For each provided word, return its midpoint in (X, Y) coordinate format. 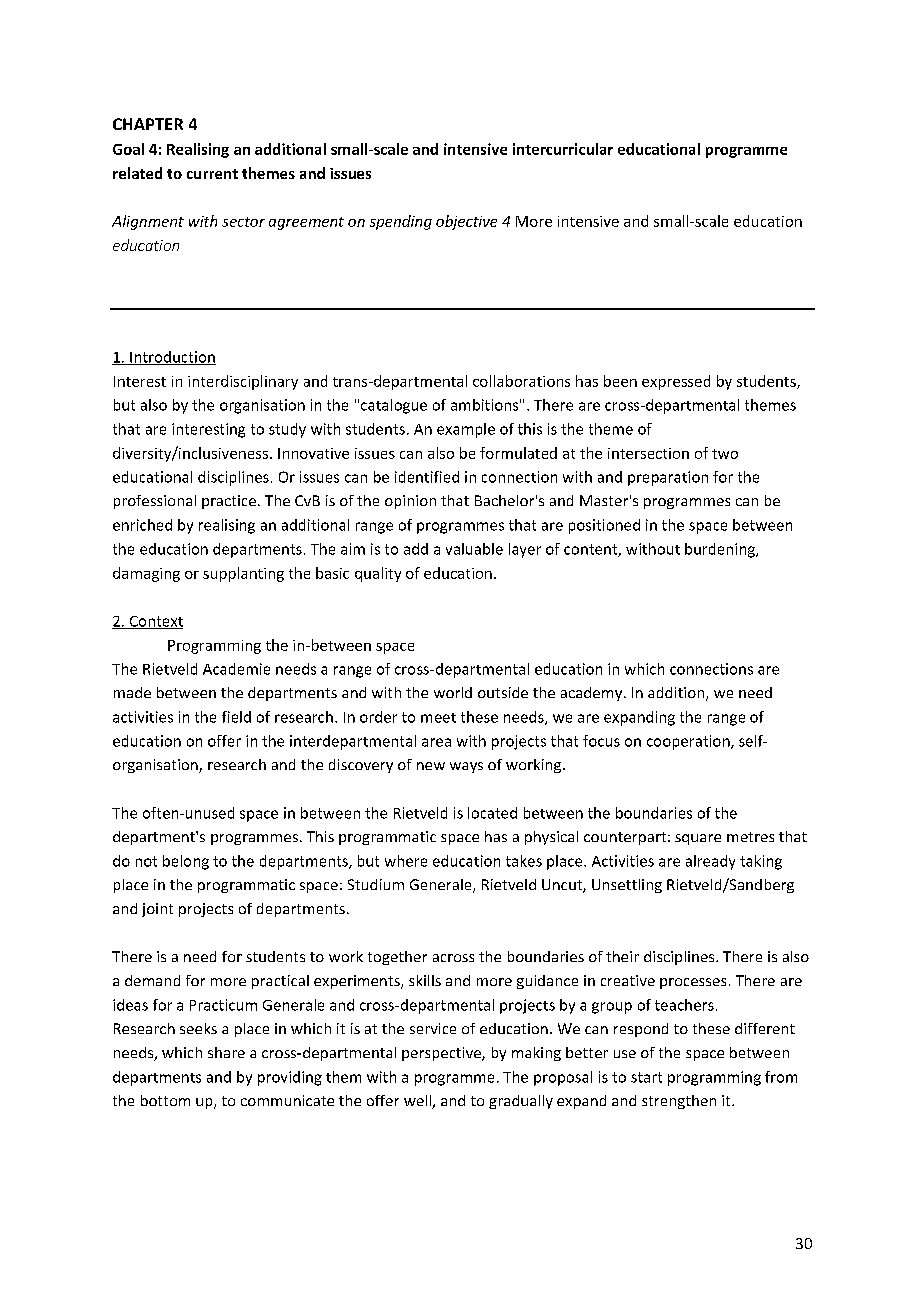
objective (466, 222)
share (226, 1052)
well (418, 1102)
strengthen (679, 1102)
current (212, 174)
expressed (676, 382)
